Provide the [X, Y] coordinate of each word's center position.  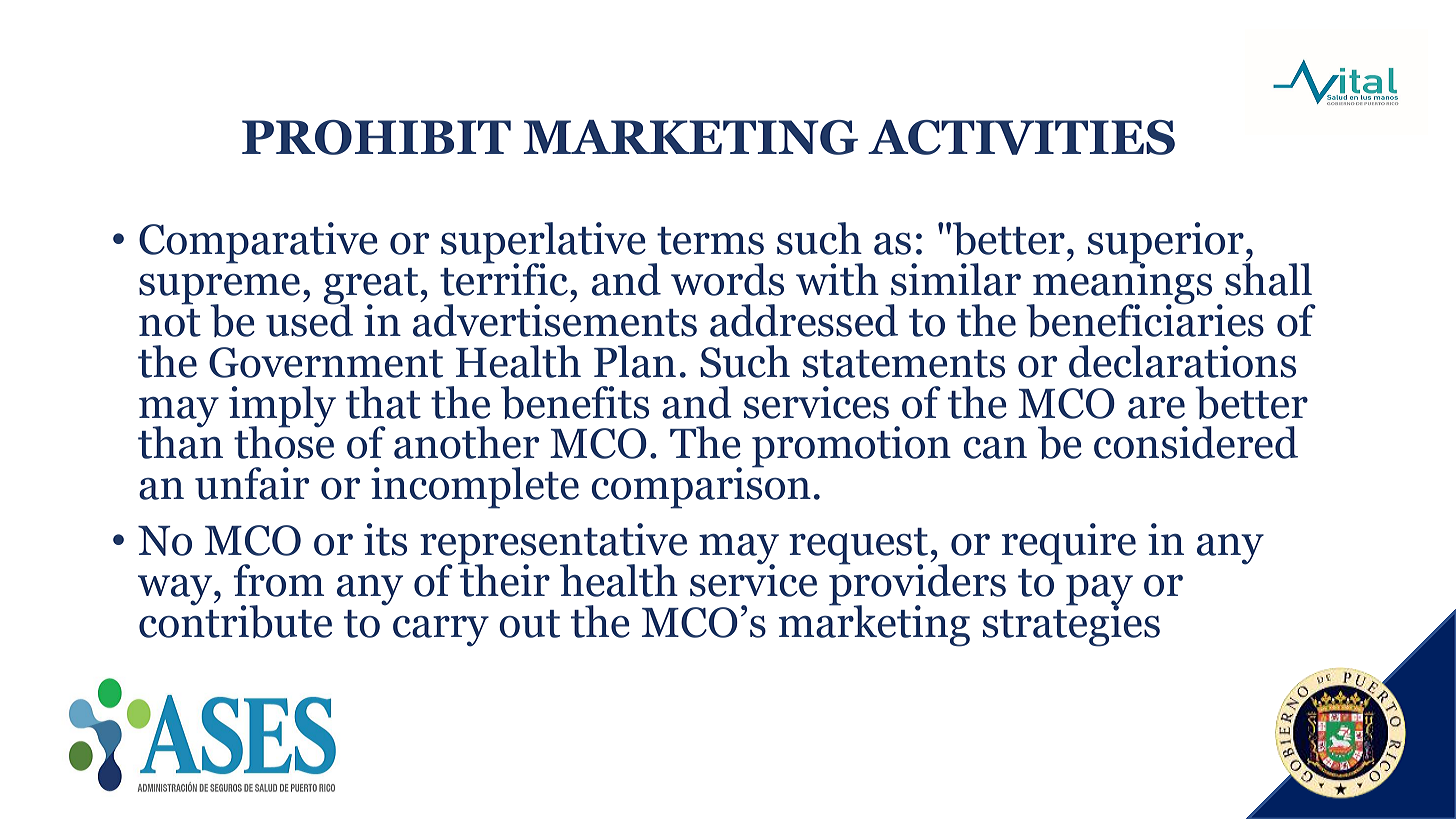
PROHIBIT [376, 137]
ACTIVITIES [1021, 137]
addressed [804, 320]
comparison [701, 487]
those [284, 441]
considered [1196, 442]
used [309, 319]
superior [1167, 244]
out [529, 624]
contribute [235, 620]
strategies [1071, 624]
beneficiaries [1145, 319]
